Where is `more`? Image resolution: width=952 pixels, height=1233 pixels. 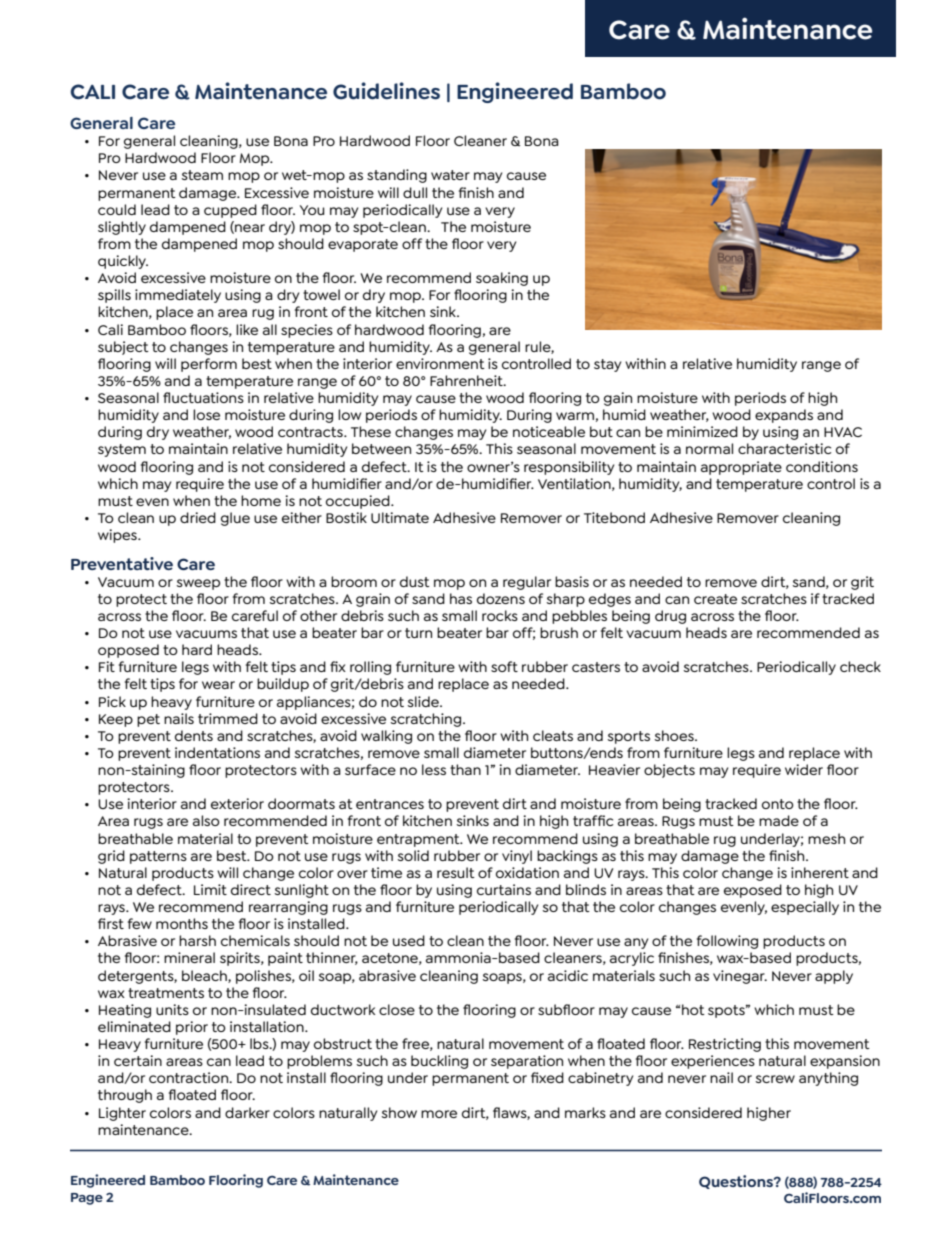
more is located at coordinates (439, 1114).
